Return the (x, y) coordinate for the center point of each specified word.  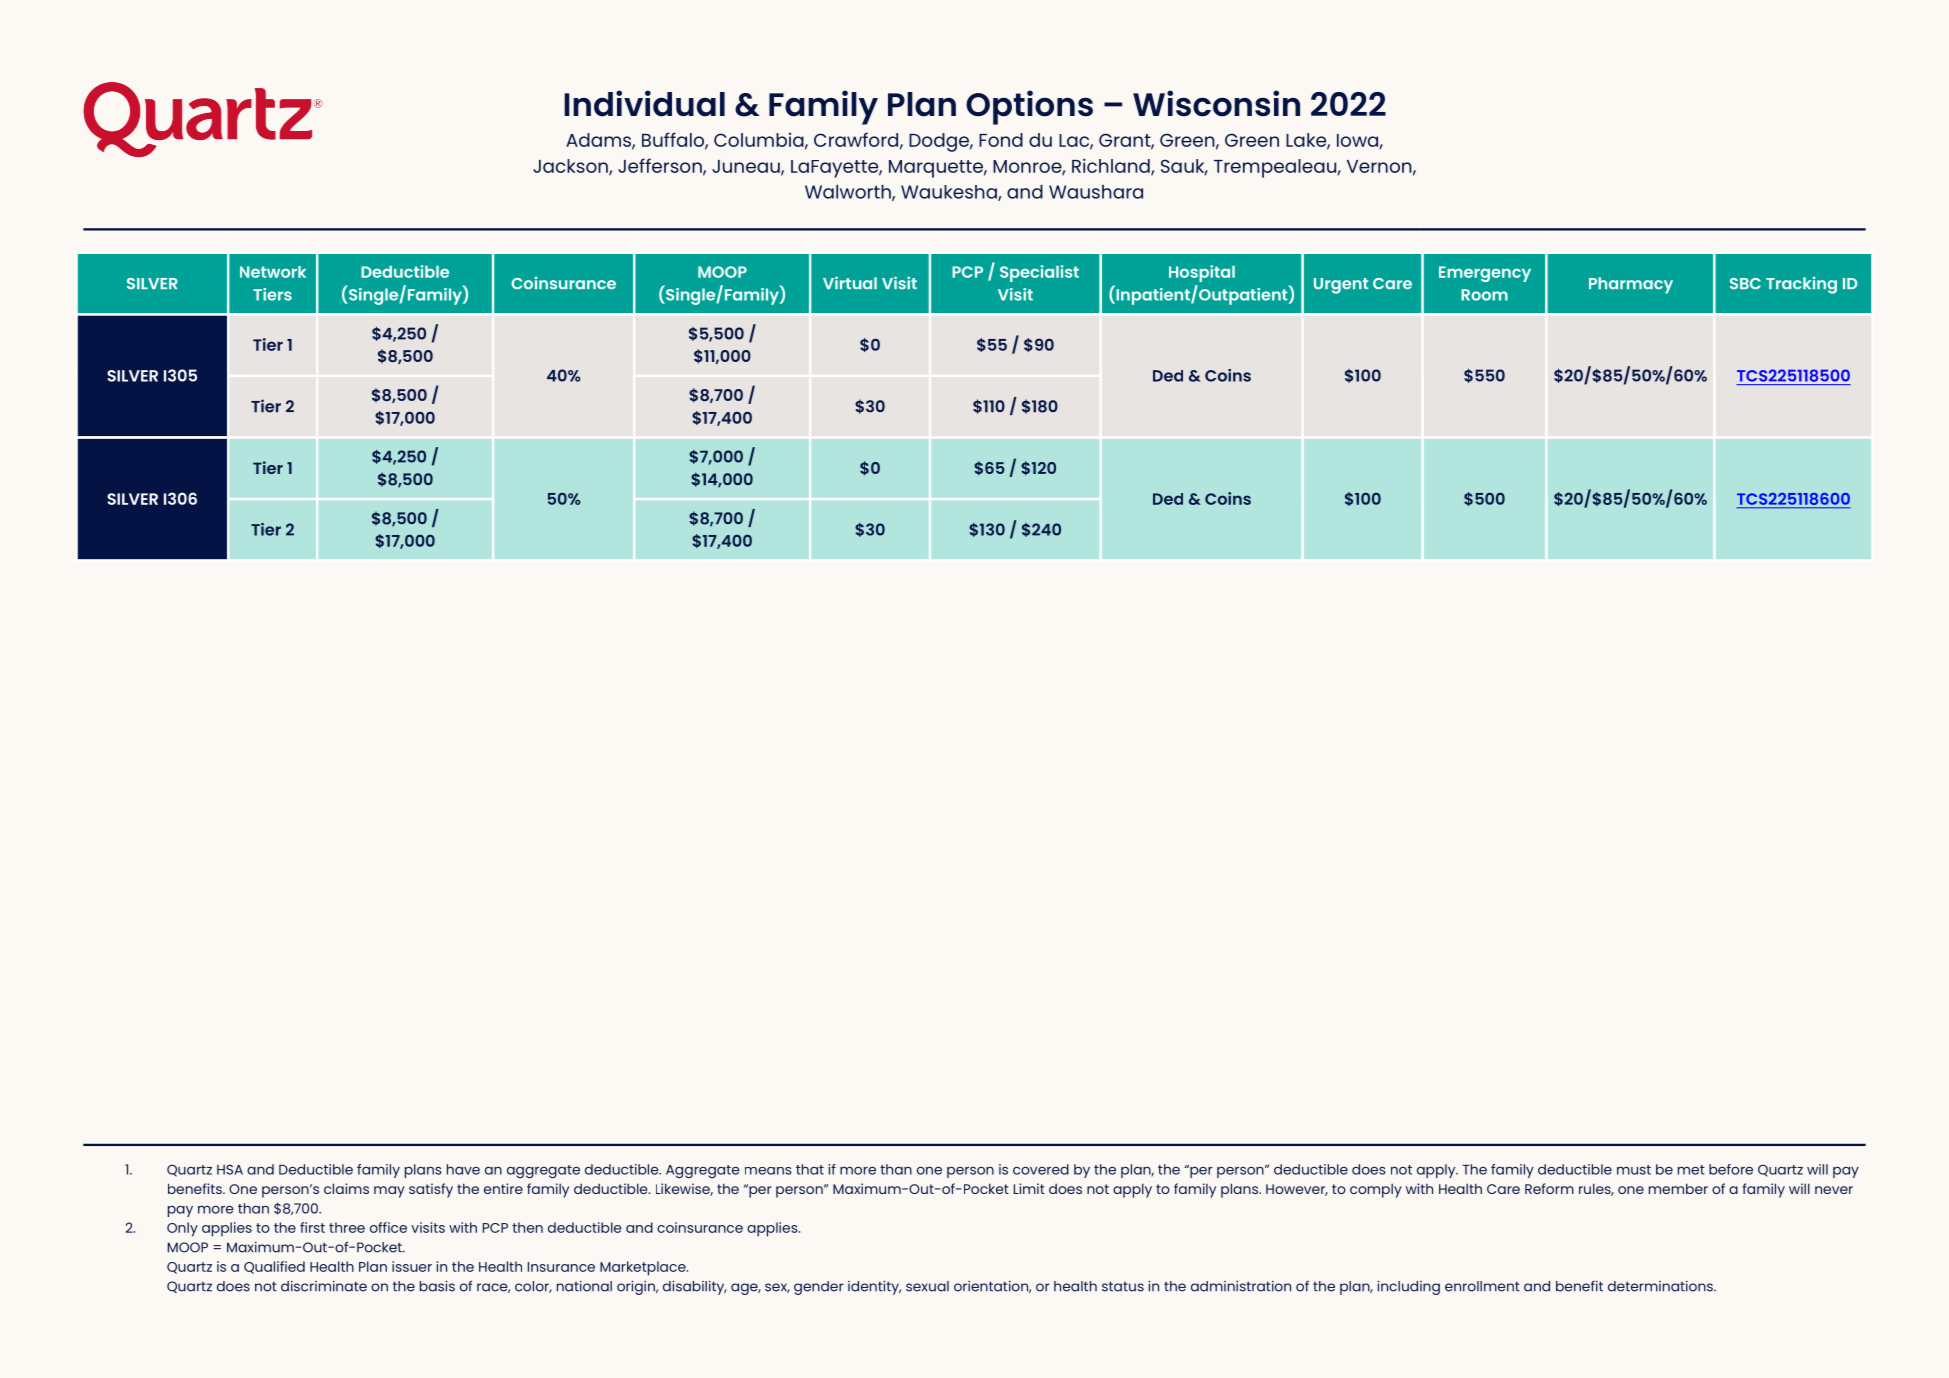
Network (273, 272)
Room (1484, 295)
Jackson (571, 167)
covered (1041, 1169)
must (1634, 1170)
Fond (1001, 140)
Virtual (850, 283)
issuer (412, 1266)
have (463, 1169)
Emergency (1485, 274)
